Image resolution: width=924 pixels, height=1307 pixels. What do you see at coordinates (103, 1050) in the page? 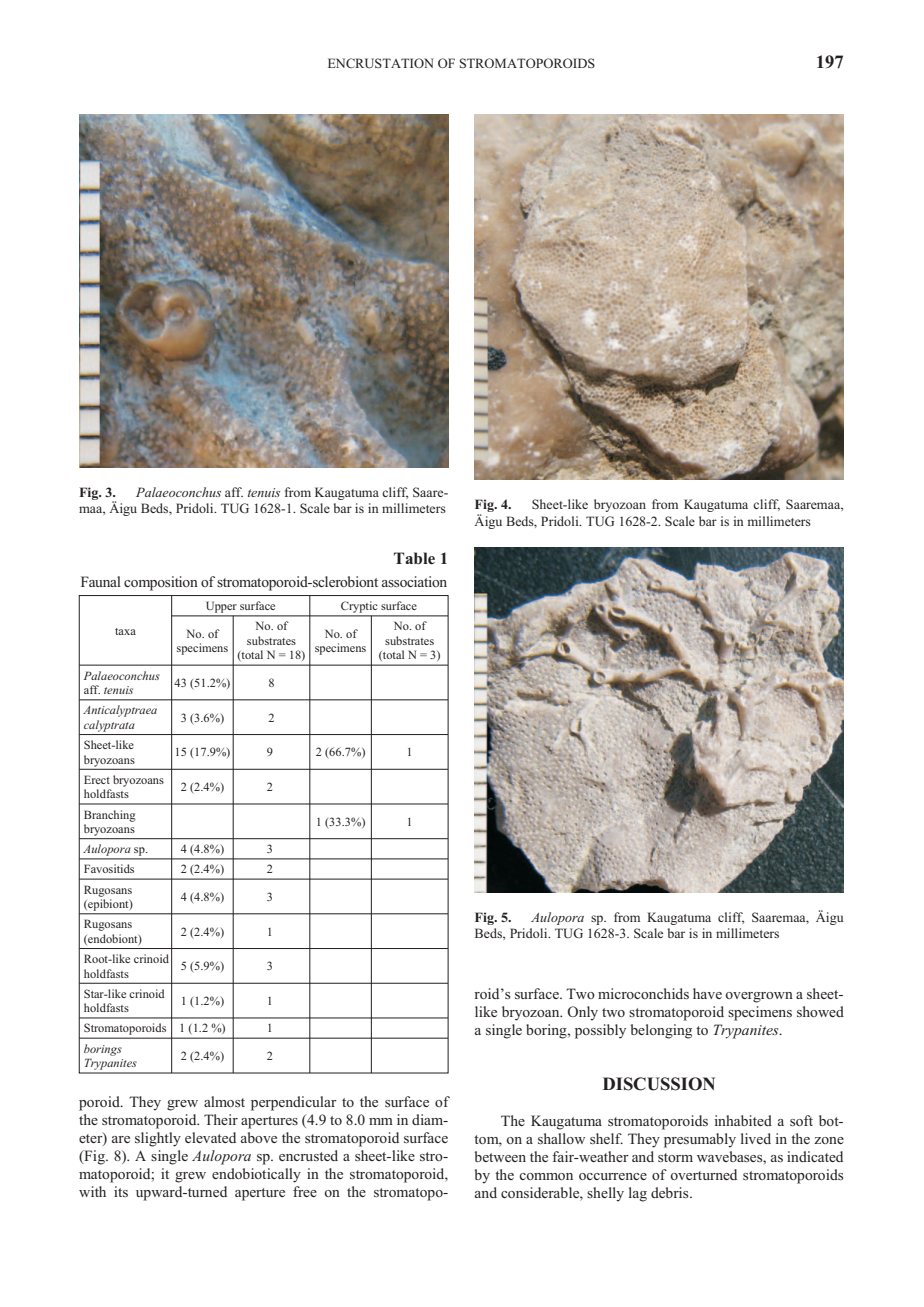
I see `borings` at bounding box center [103, 1050].
